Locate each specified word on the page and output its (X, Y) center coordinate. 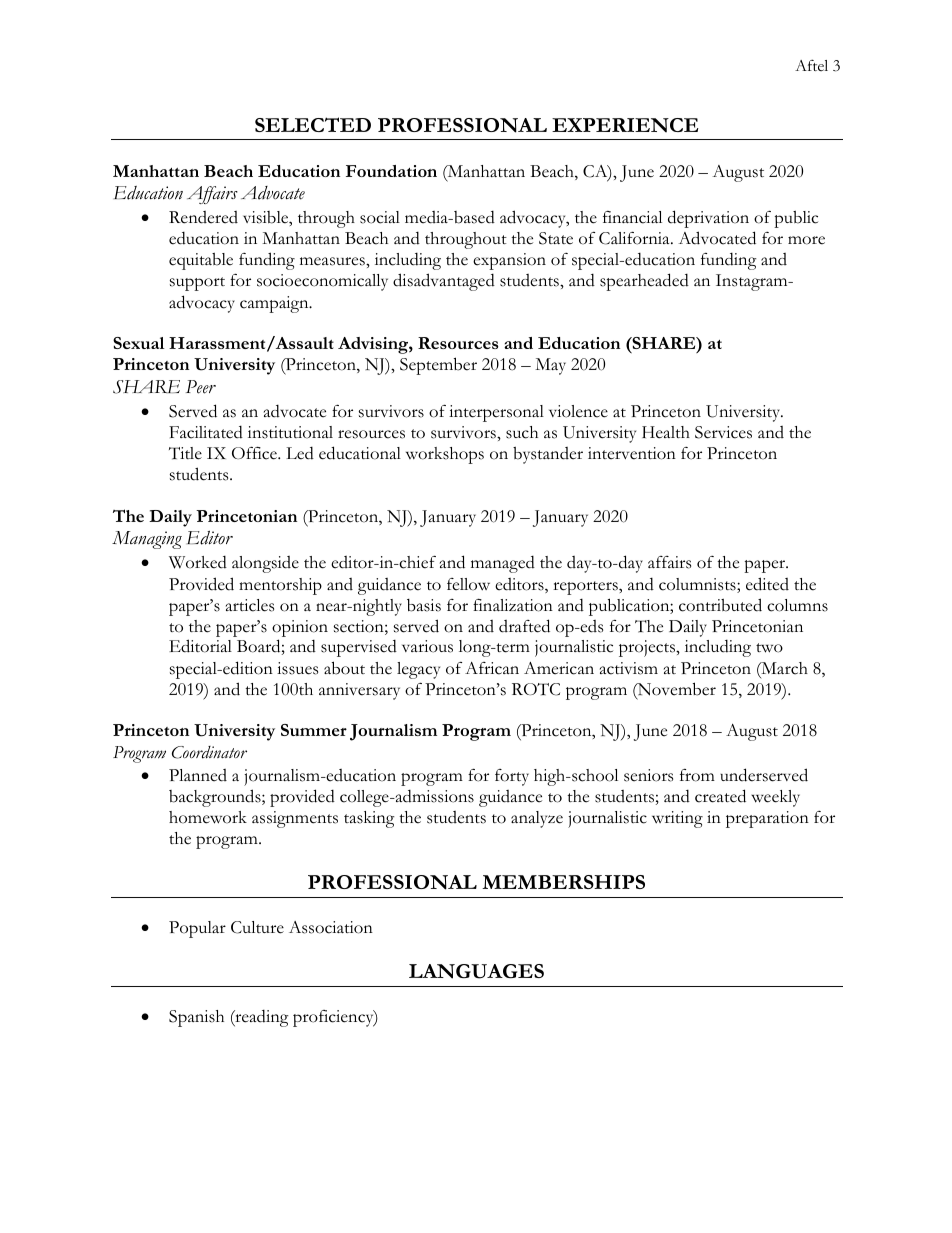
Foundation (391, 171)
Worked (198, 562)
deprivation (708, 219)
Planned (198, 775)
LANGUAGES (476, 971)
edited (767, 584)
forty (512, 777)
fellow (468, 584)
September (438, 366)
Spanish (196, 1018)
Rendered (203, 217)
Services (723, 432)
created (720, 796)
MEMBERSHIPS (563, 882)
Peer (201, 387)
